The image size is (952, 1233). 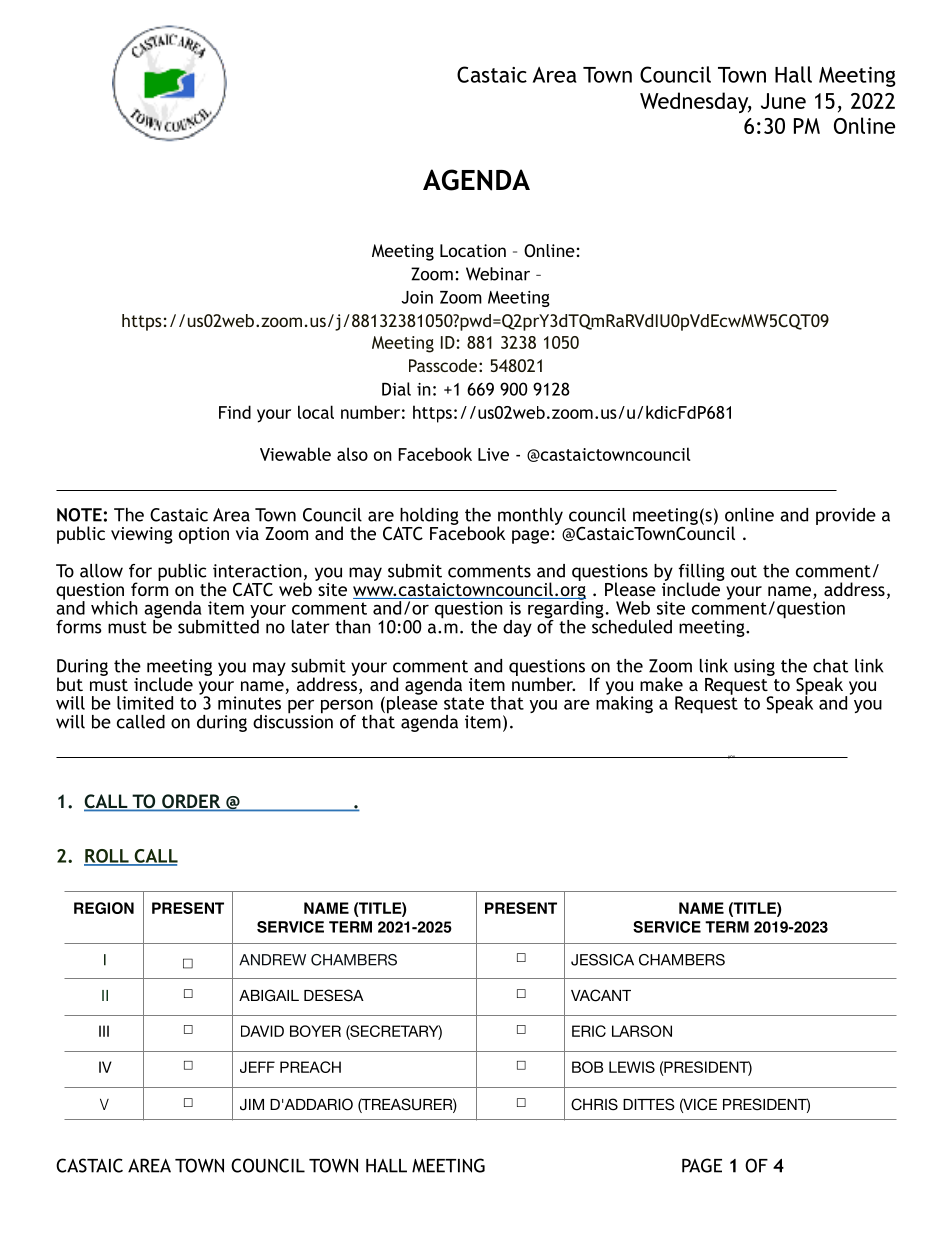 I want to click on provide, so click(x=846, y=516).
